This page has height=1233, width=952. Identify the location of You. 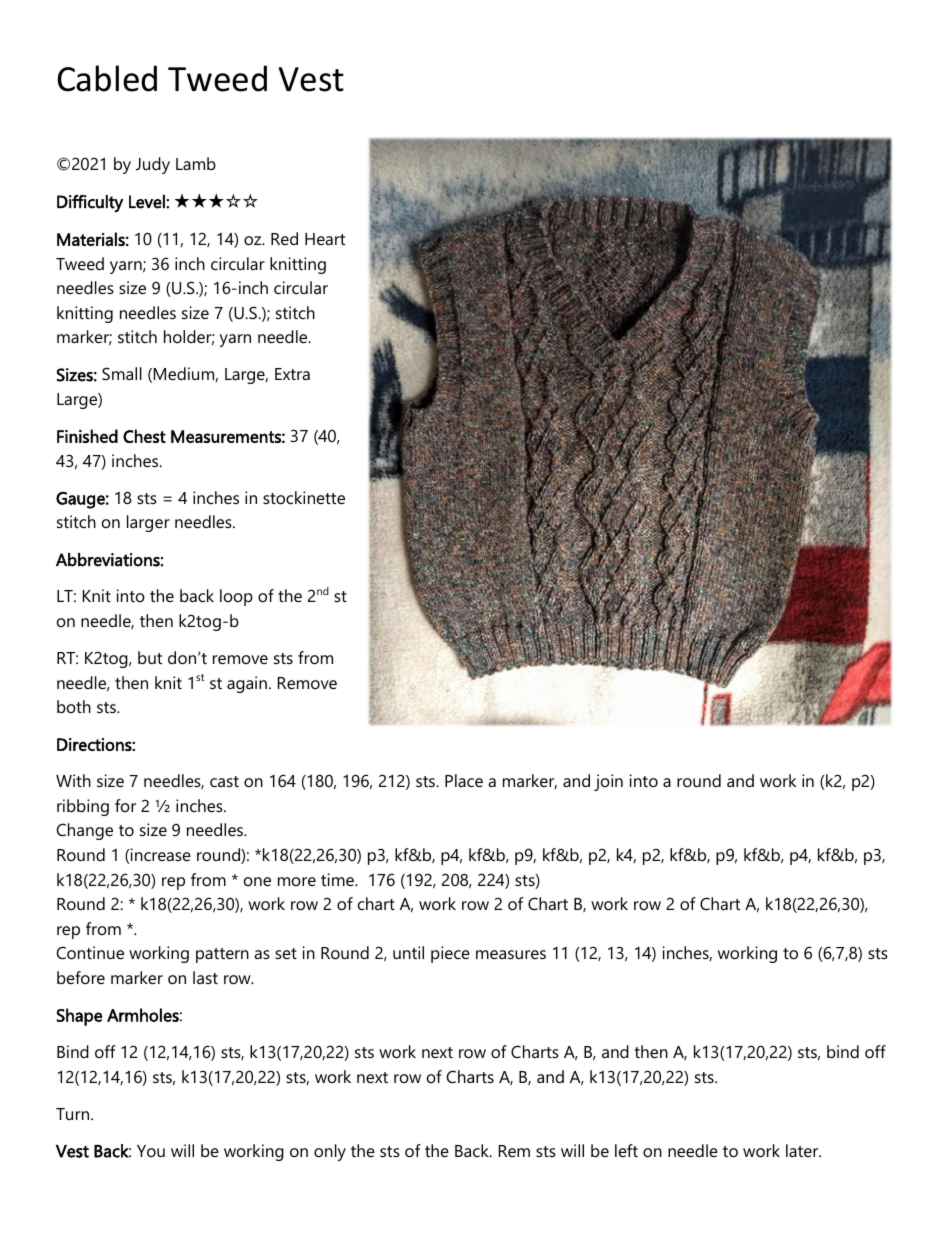
(151, 1151).
